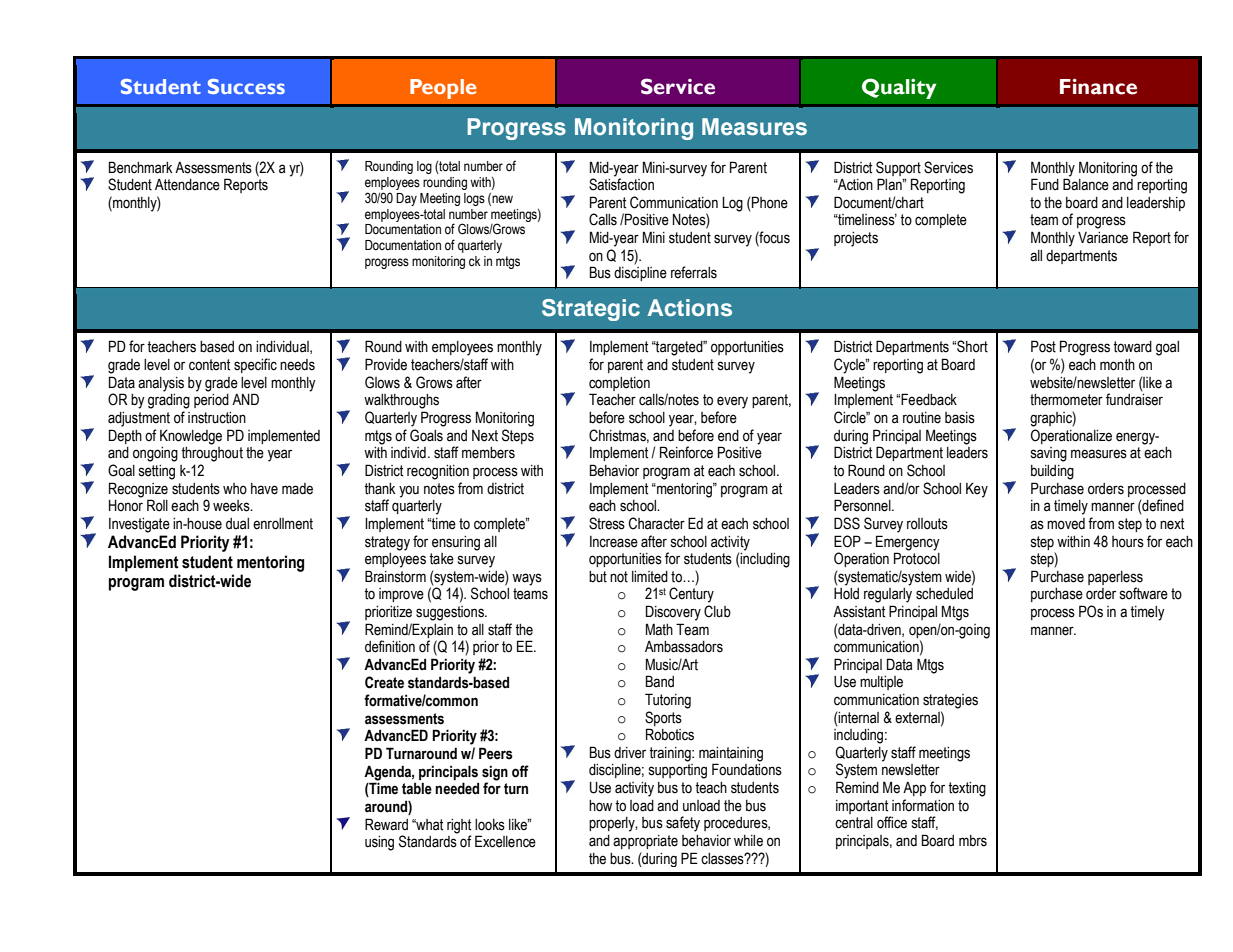 The image size is (1233, 952). What do you see at coordinates (255, 365) in the image?
I see `specific` at bounding box center [255, 365].
